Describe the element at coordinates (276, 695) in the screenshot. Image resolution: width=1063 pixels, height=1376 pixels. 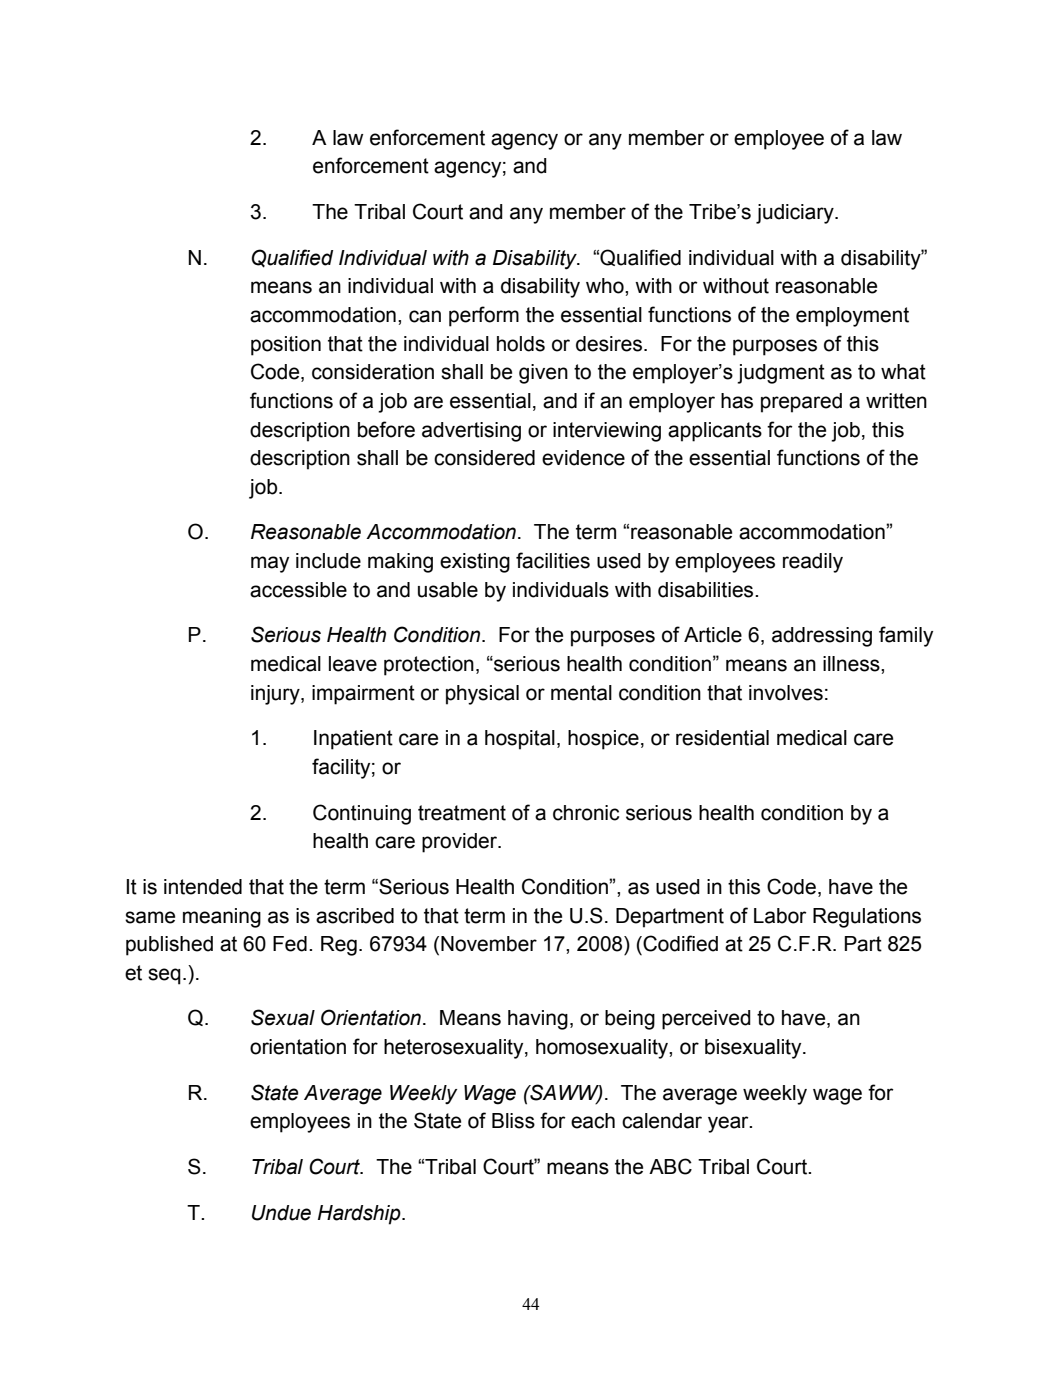
I see `injury` at that location.
